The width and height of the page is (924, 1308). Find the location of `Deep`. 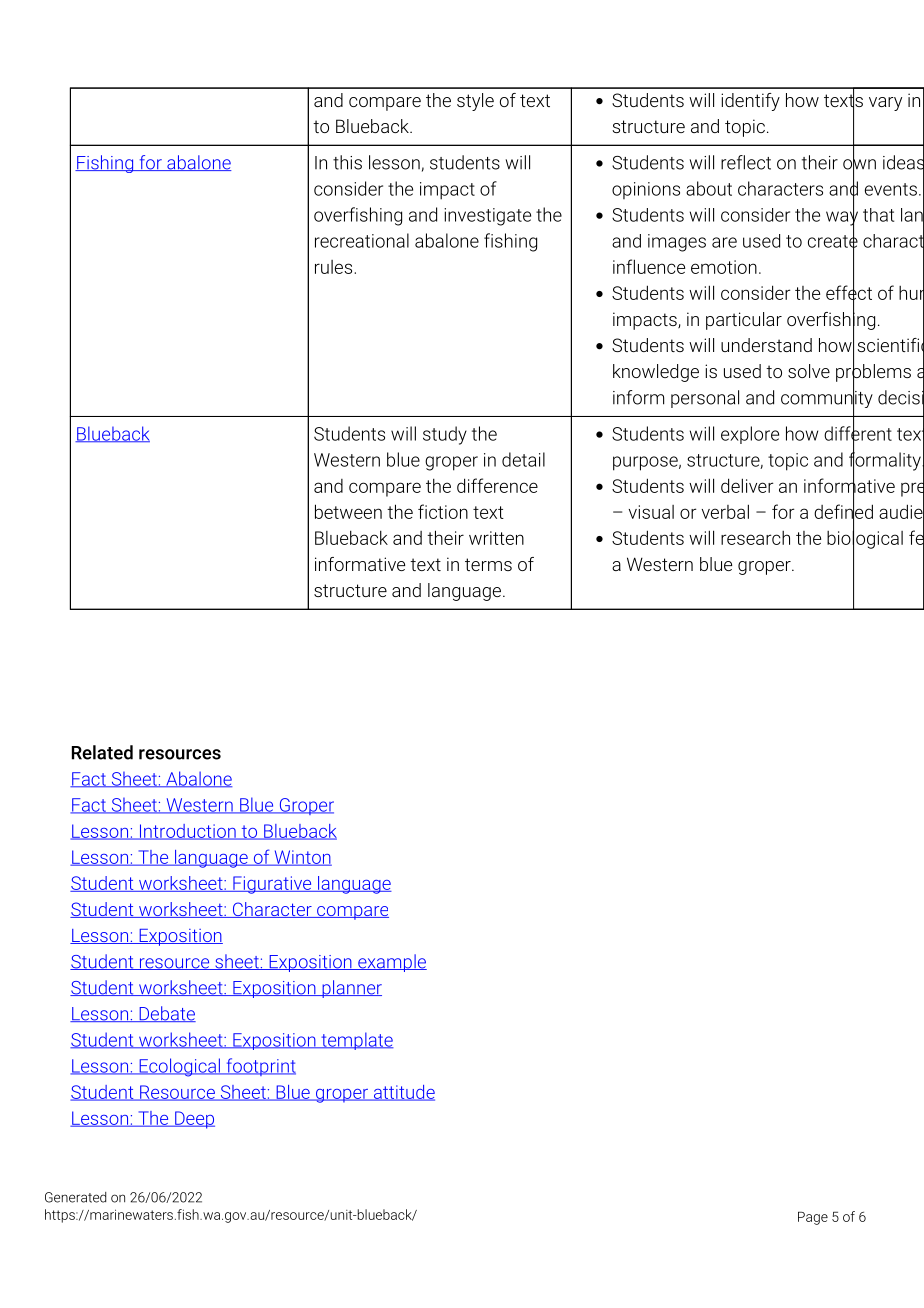

Deep is located at coordinates (194, 1120).
